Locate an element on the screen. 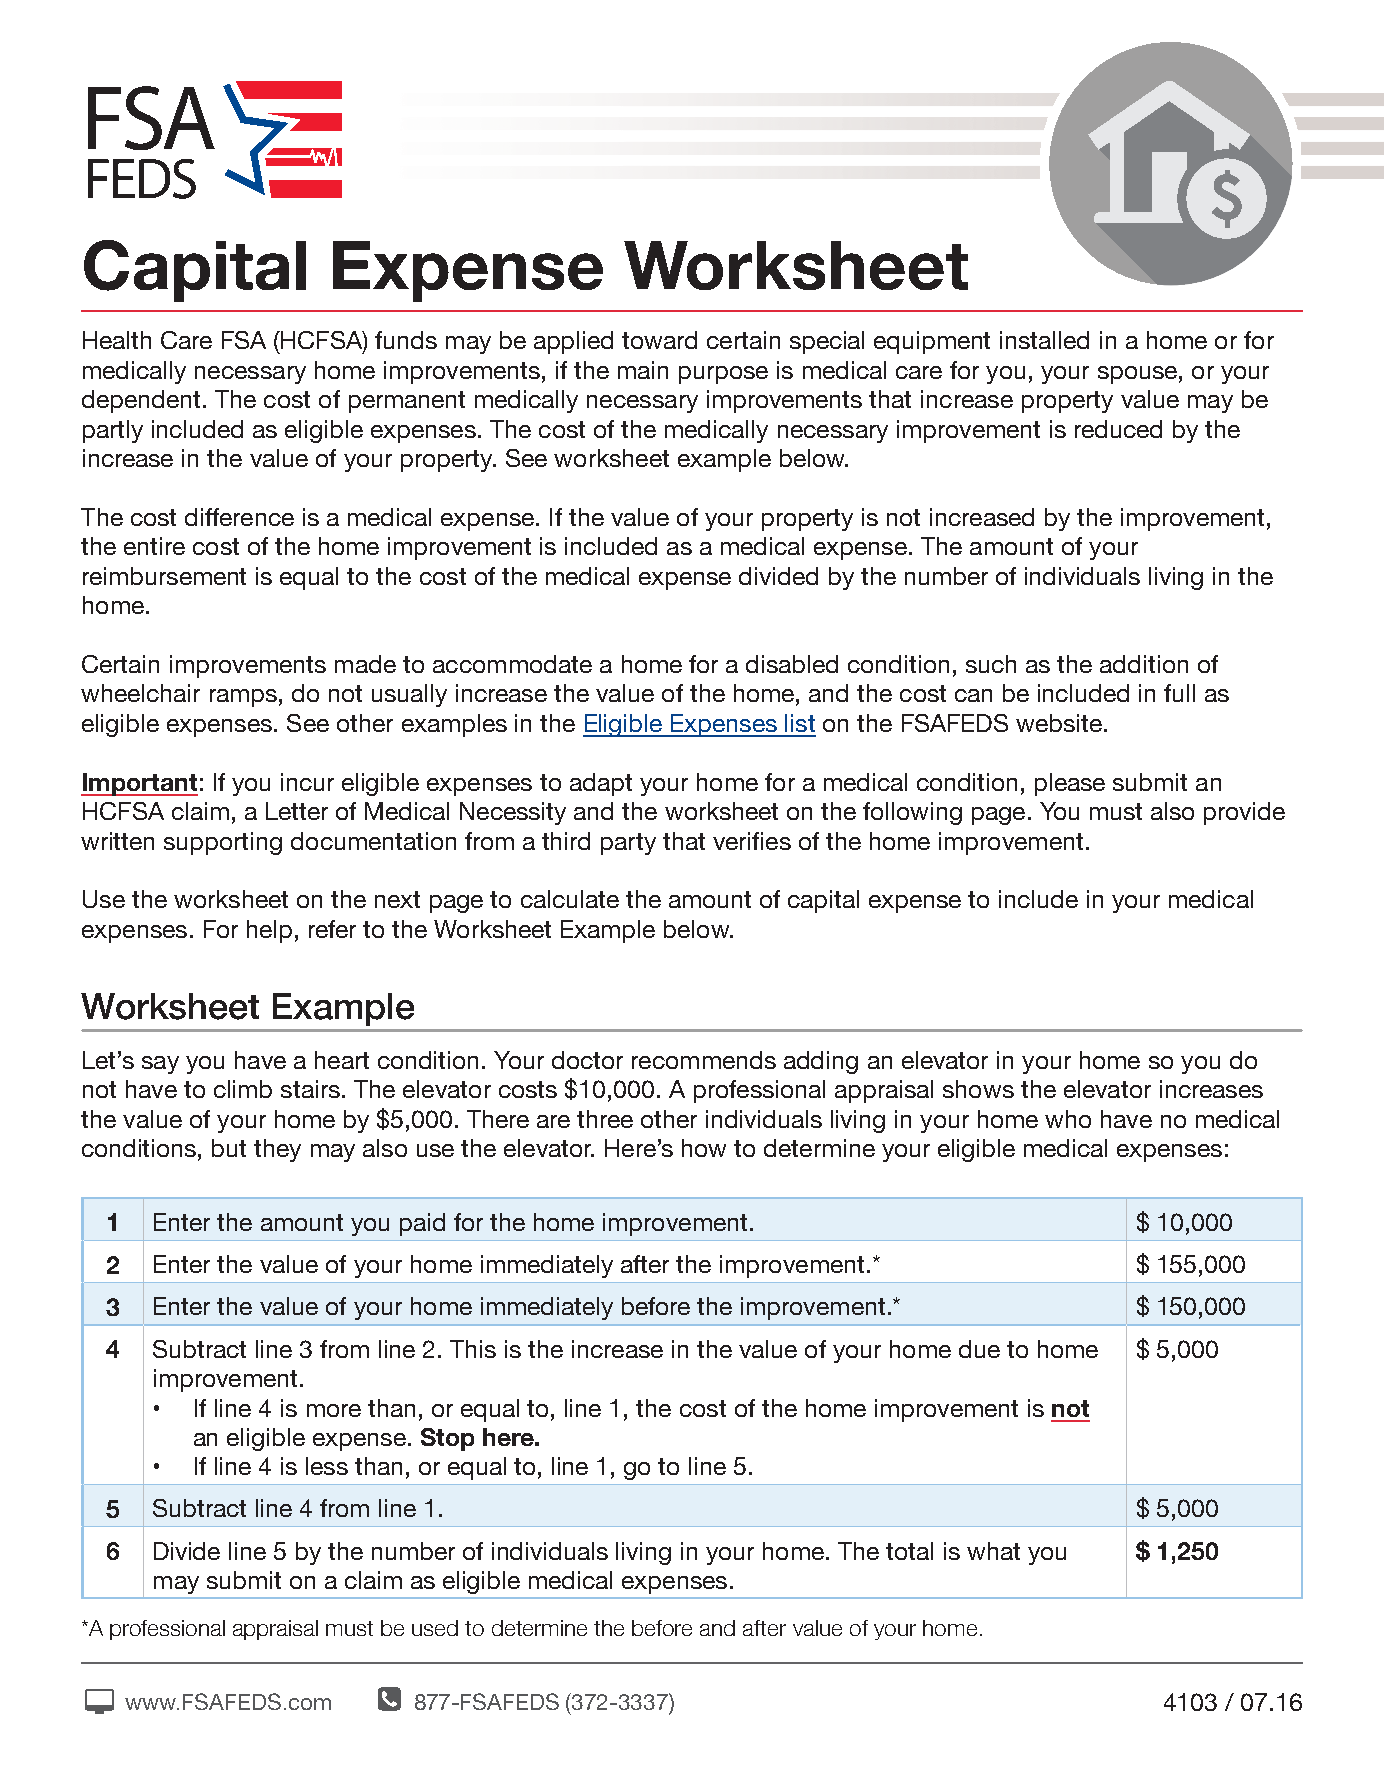 This screenshot has width=1384, height=1792. incur is located at coordinates (307, 782).
